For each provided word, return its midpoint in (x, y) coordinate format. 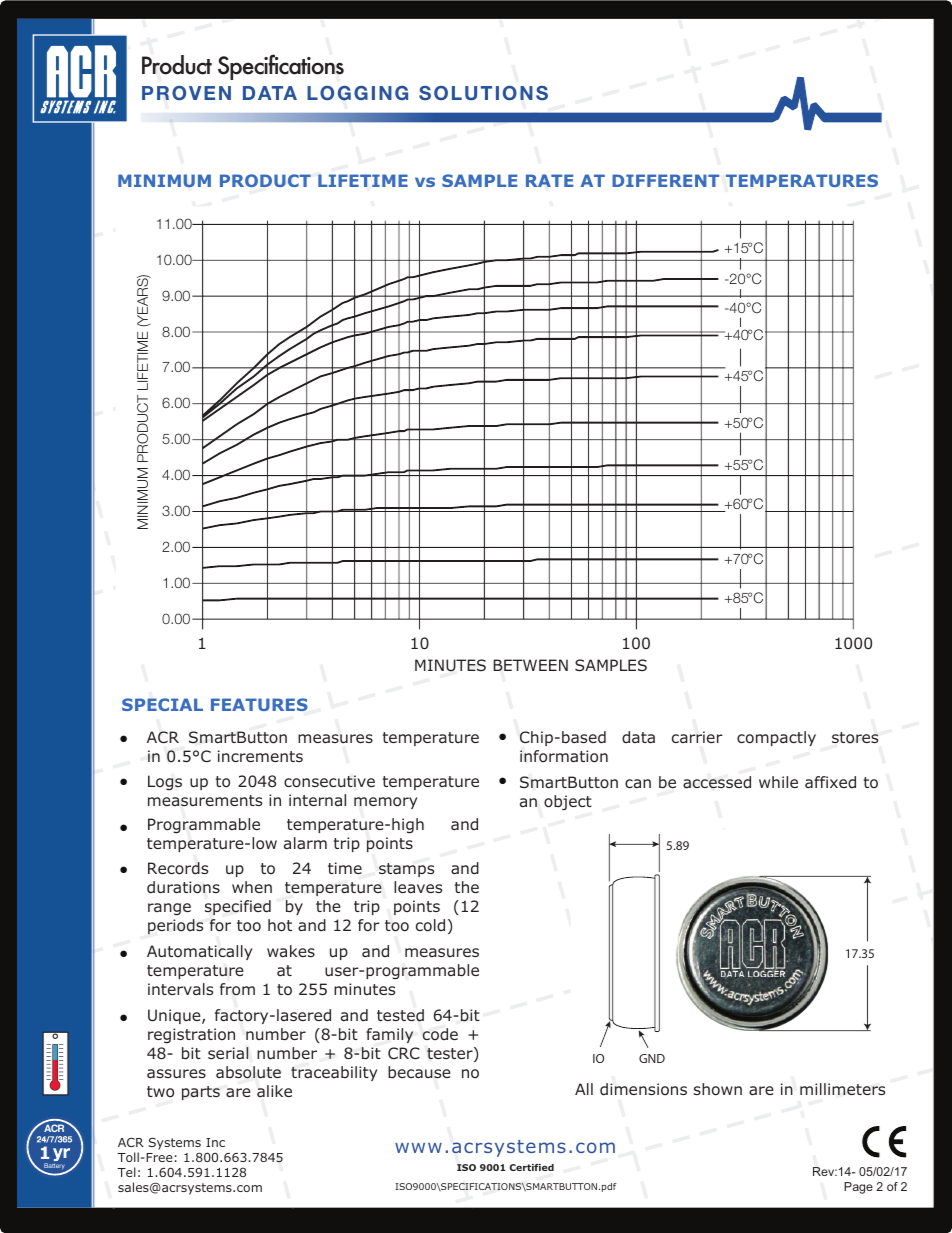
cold (430, 925)
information (564, 756)
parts (201, 1093)
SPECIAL (162, 704)
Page (858, 1188)
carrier (697, 737)
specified (238, 907)
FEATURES (259, 704)
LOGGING (357, 93)
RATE (549, 180)
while (778, 782)
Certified (531, 1167)
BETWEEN (530, 665)
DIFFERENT (665, 180)
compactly (776, 738)
